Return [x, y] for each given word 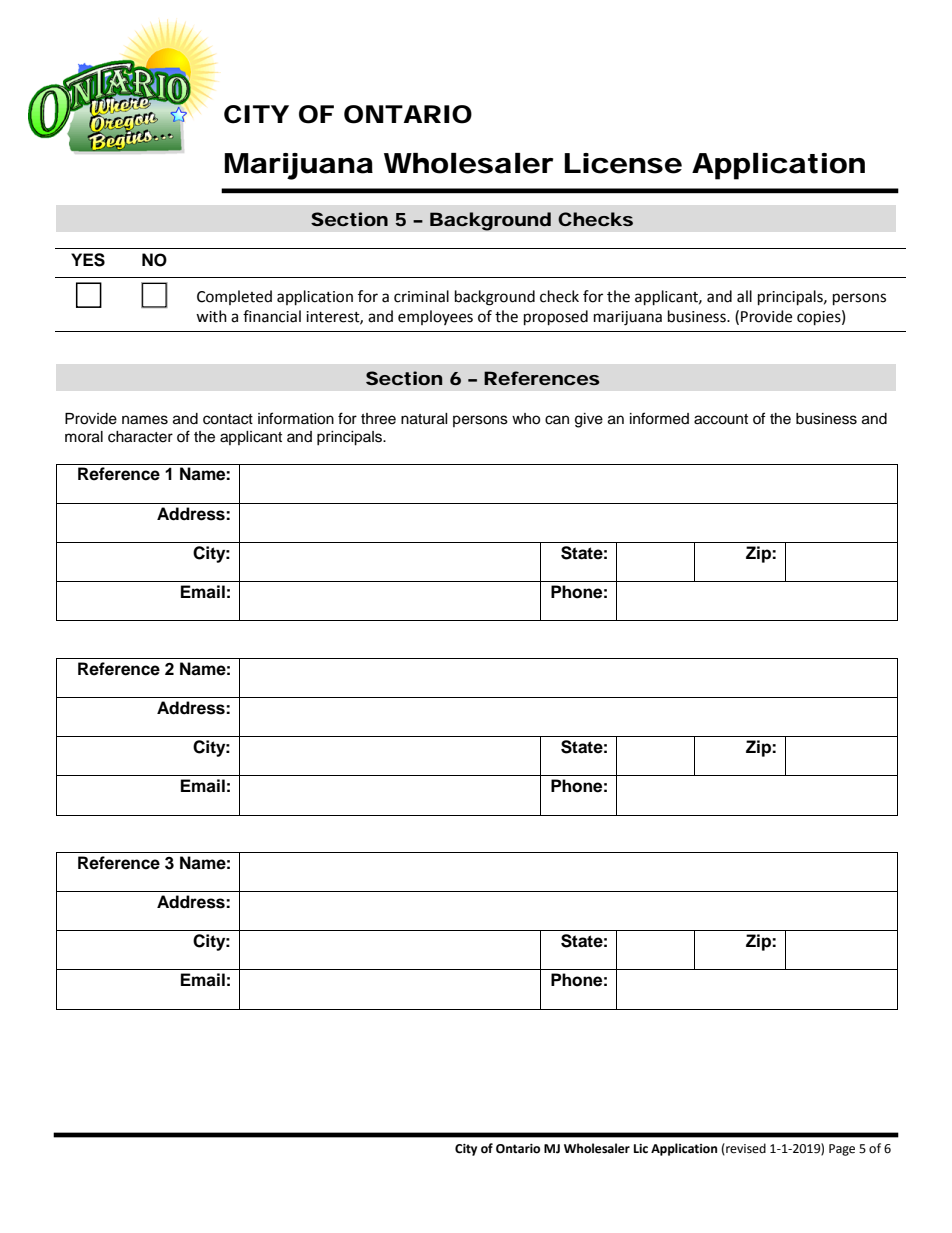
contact [228, 419]
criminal [421, 296]
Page [842, 1150]
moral [84, 437]
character [140, 437]
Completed [234, 297]
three [378, 419]
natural [424, 419]
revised [745, 1149]
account [721, 419]
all [744, 296]
